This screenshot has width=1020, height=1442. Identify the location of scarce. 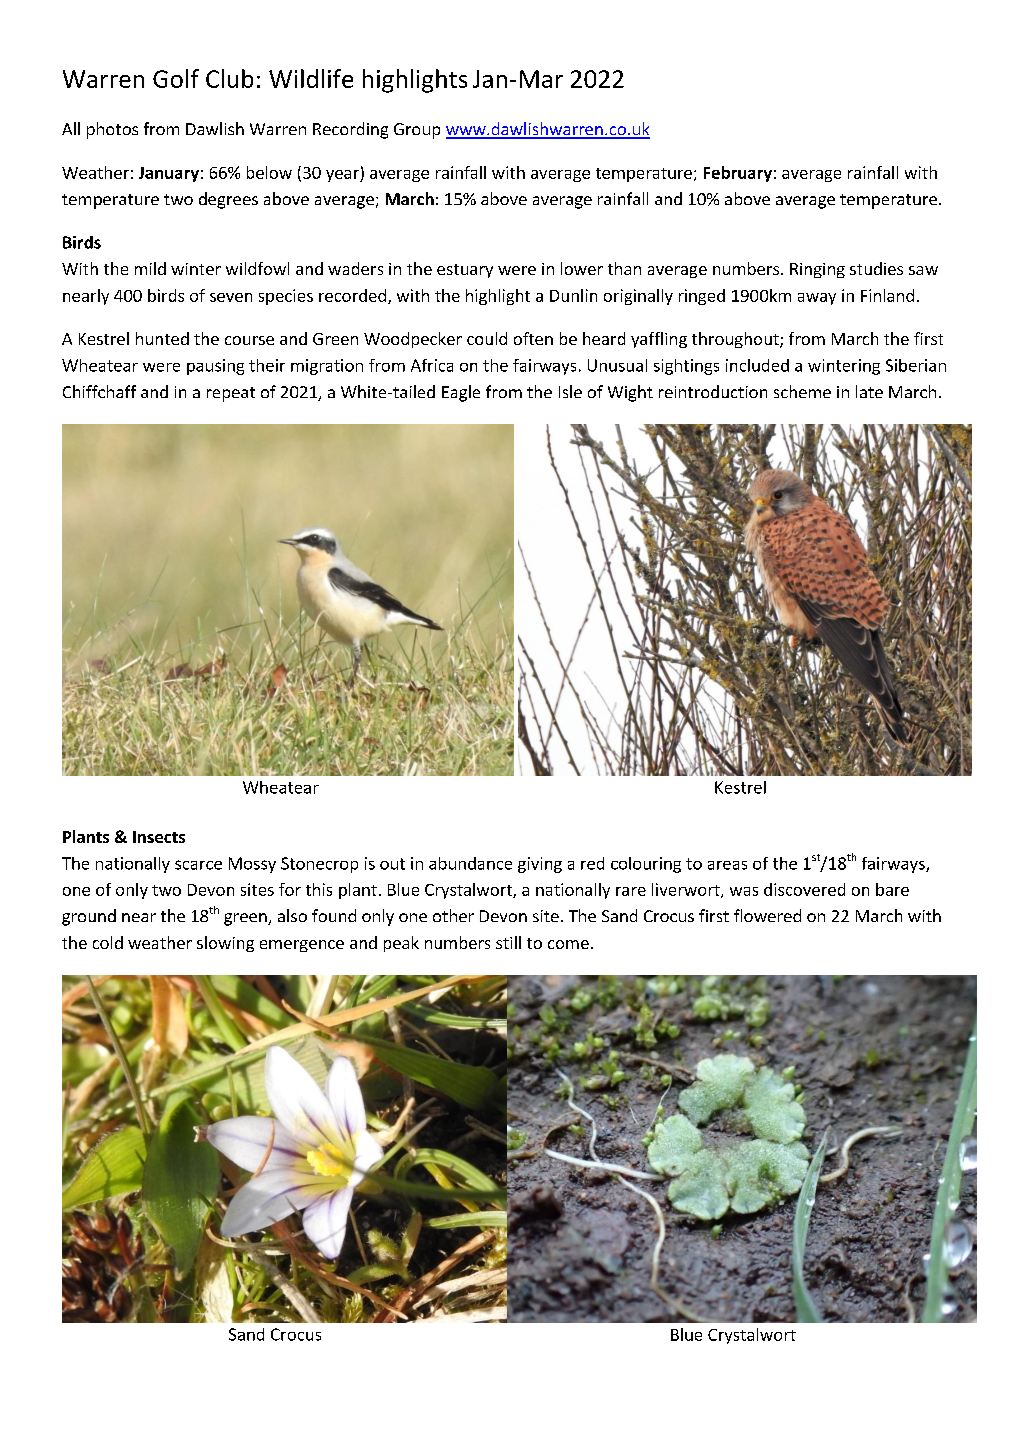
(198, 865).
